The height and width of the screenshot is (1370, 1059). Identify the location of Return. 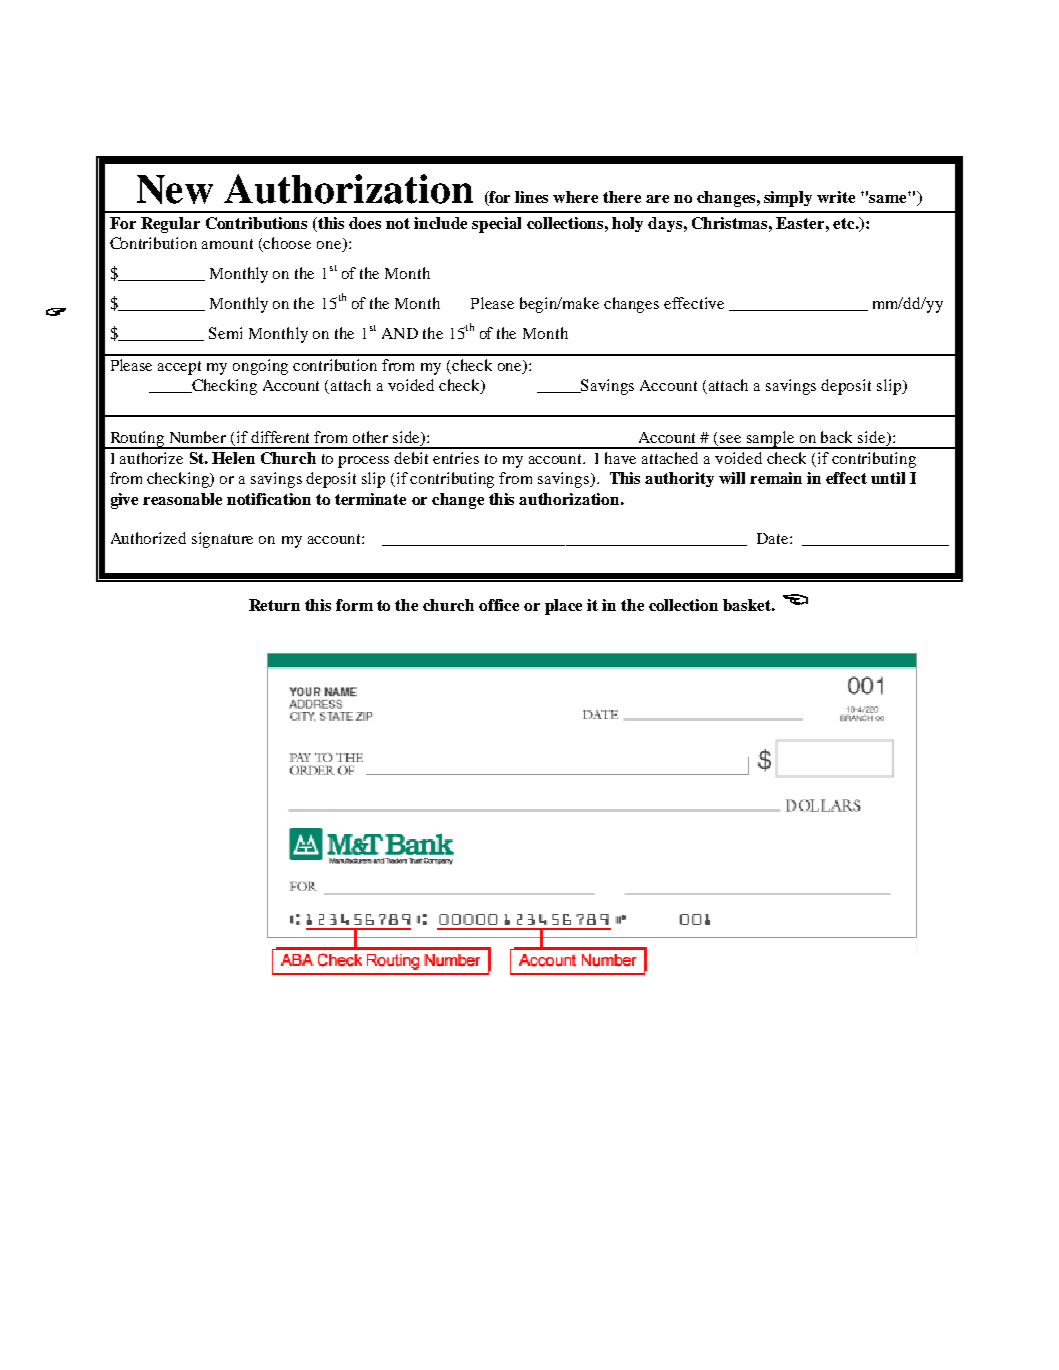
(274, 605).
